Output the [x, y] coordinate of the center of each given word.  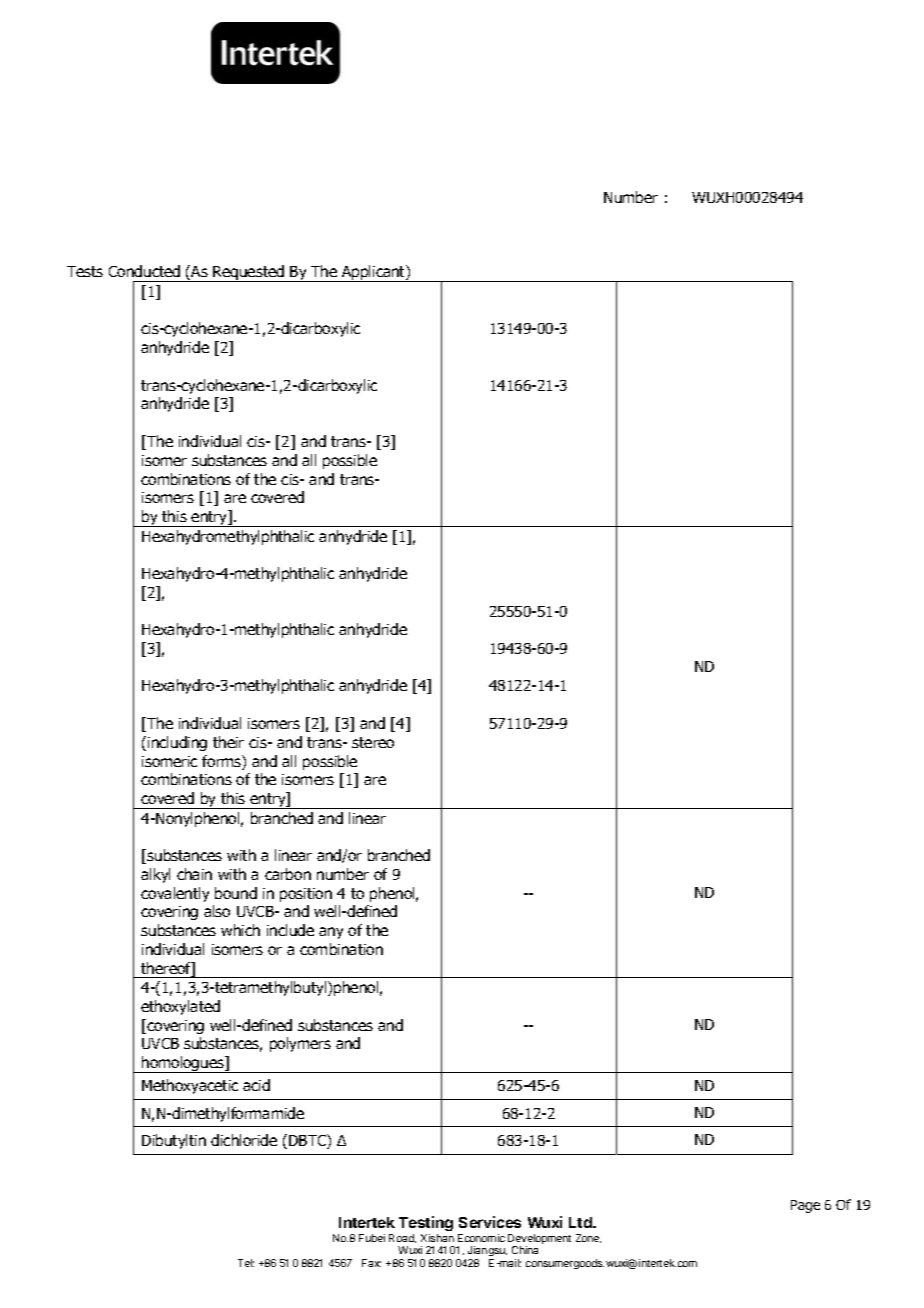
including [177, 743]
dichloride [244, 1140]
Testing [426, 1223]
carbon [288, 874]
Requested [249, 273]
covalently [175, 894]
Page [805, 1206]
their [228, 742]
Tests [85, 271]
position [306, 895]
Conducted [144, 271]
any [331, 933]
